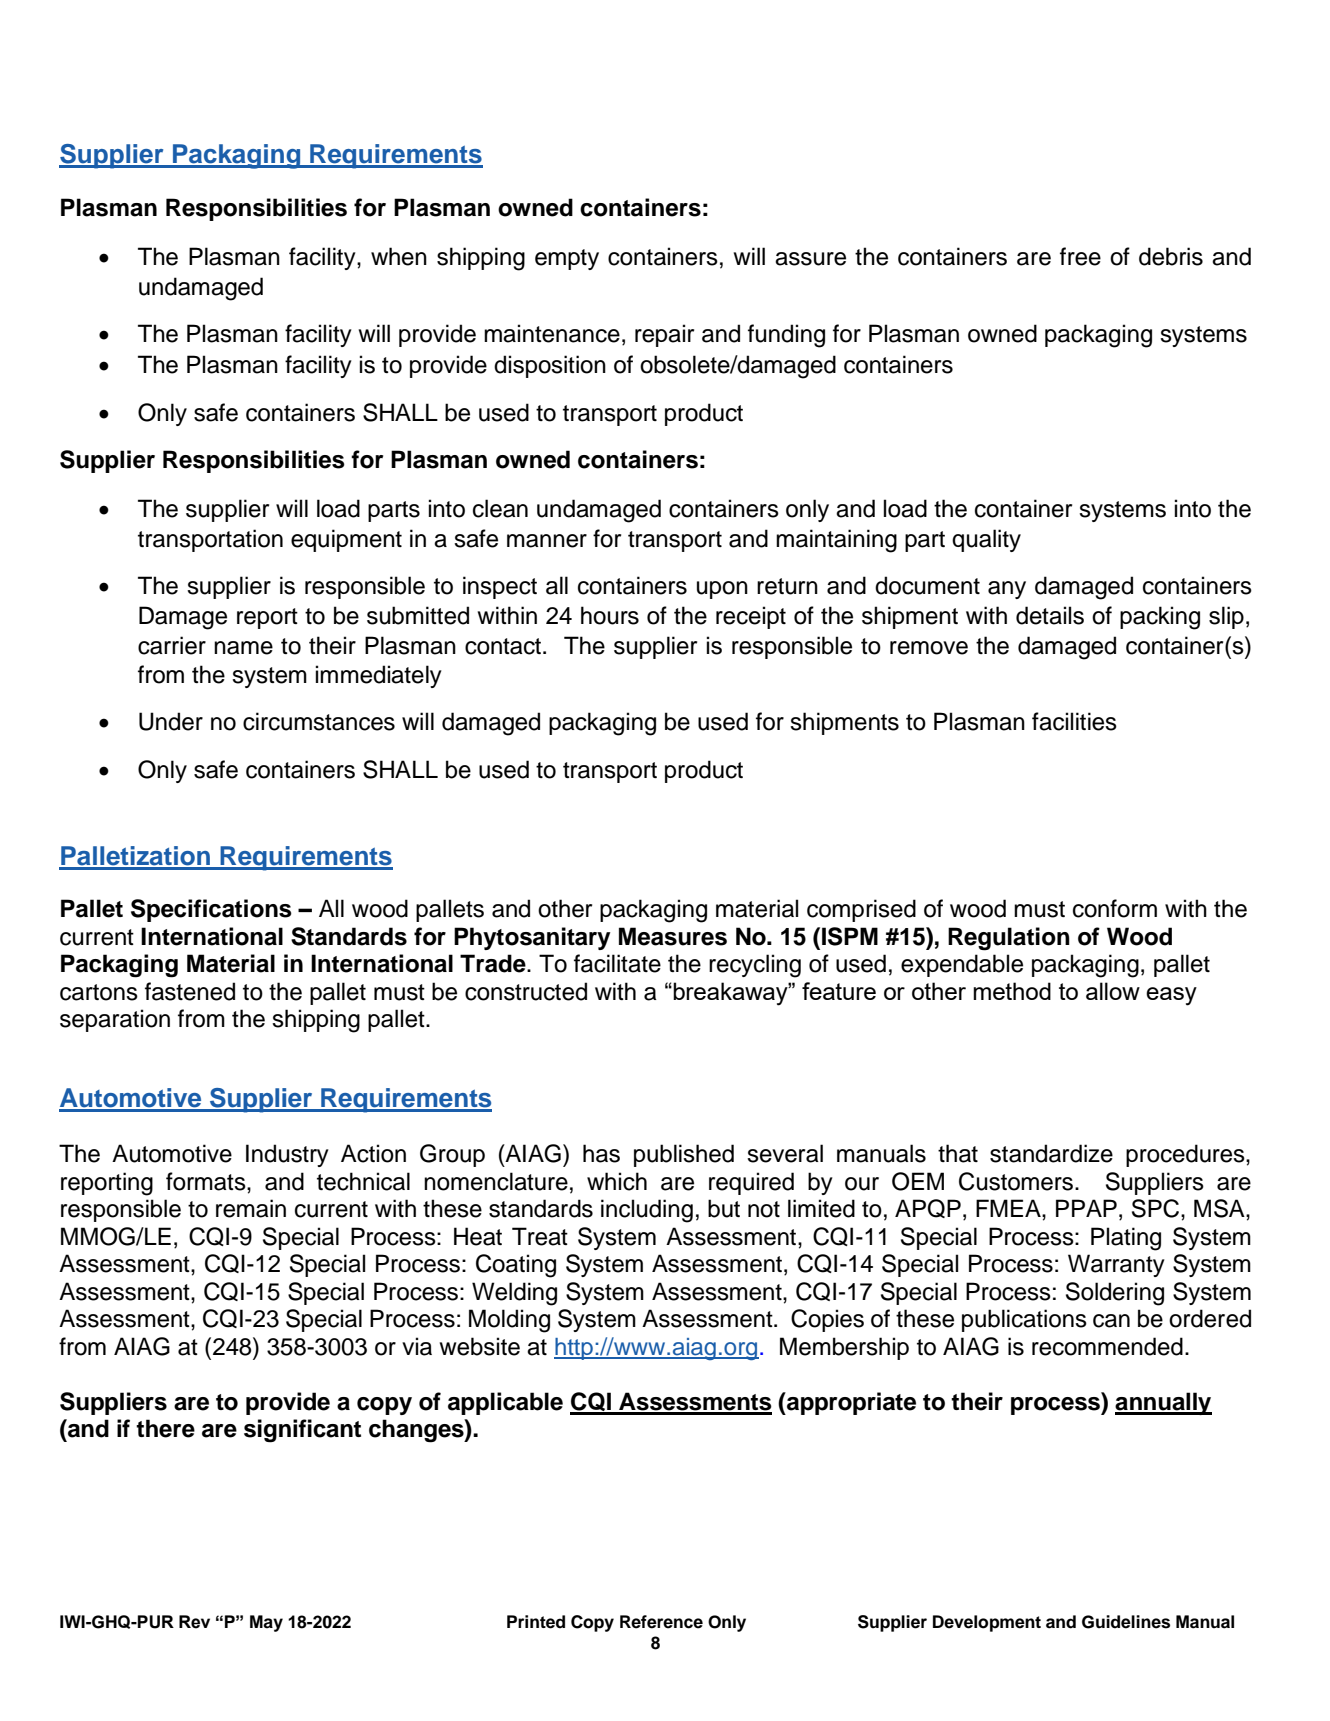 The width and height of the page is (1330, 1721). What do you see at coordinates (266, 1623) in the page?
I see `May` at bounding box center [266, 1623].
